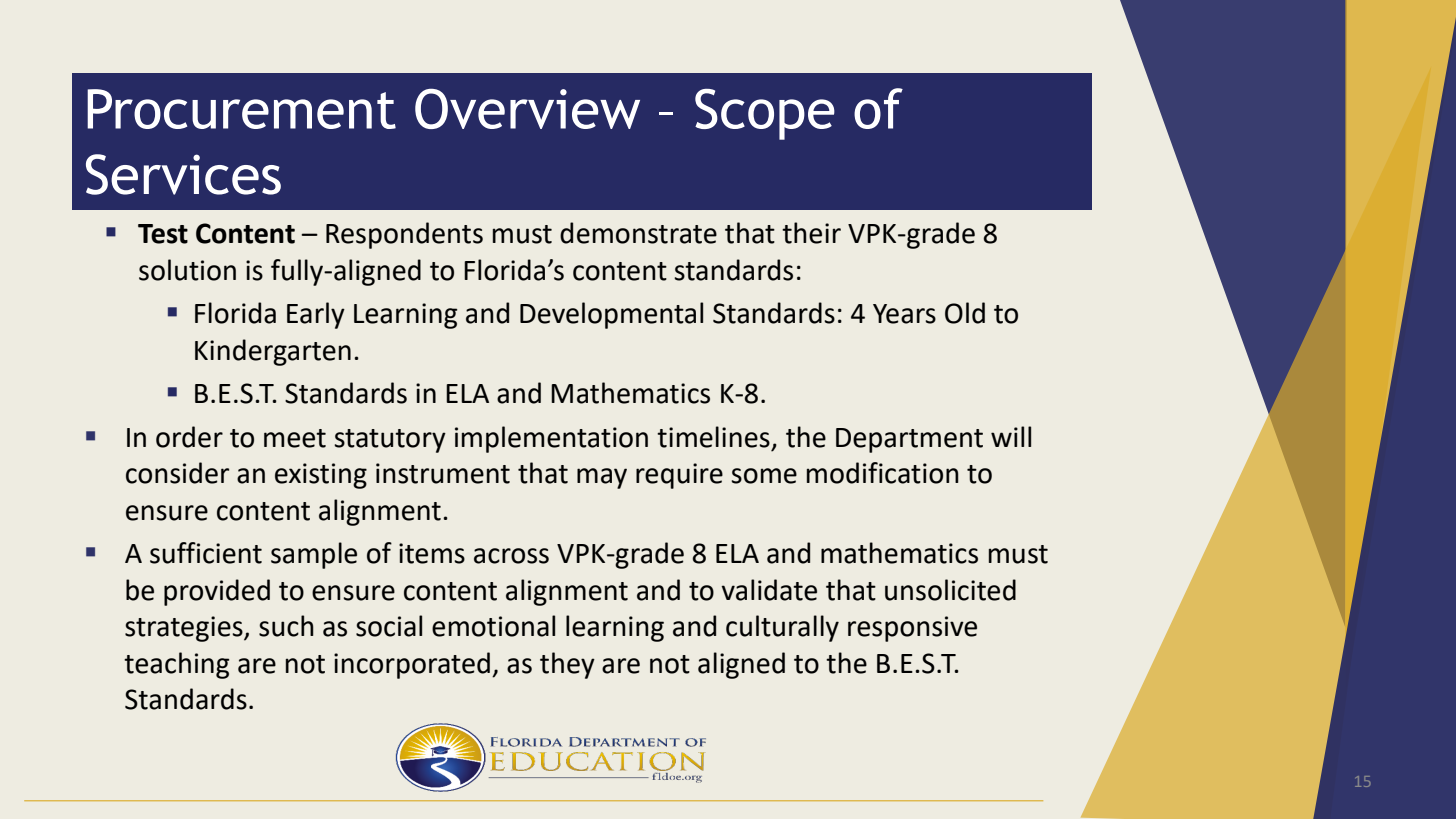 Image resolution: width=1456 pixels, height=819 pixels. Describe the element at coordinates (286, 626) in the screenshot. I see `such` at that location.
